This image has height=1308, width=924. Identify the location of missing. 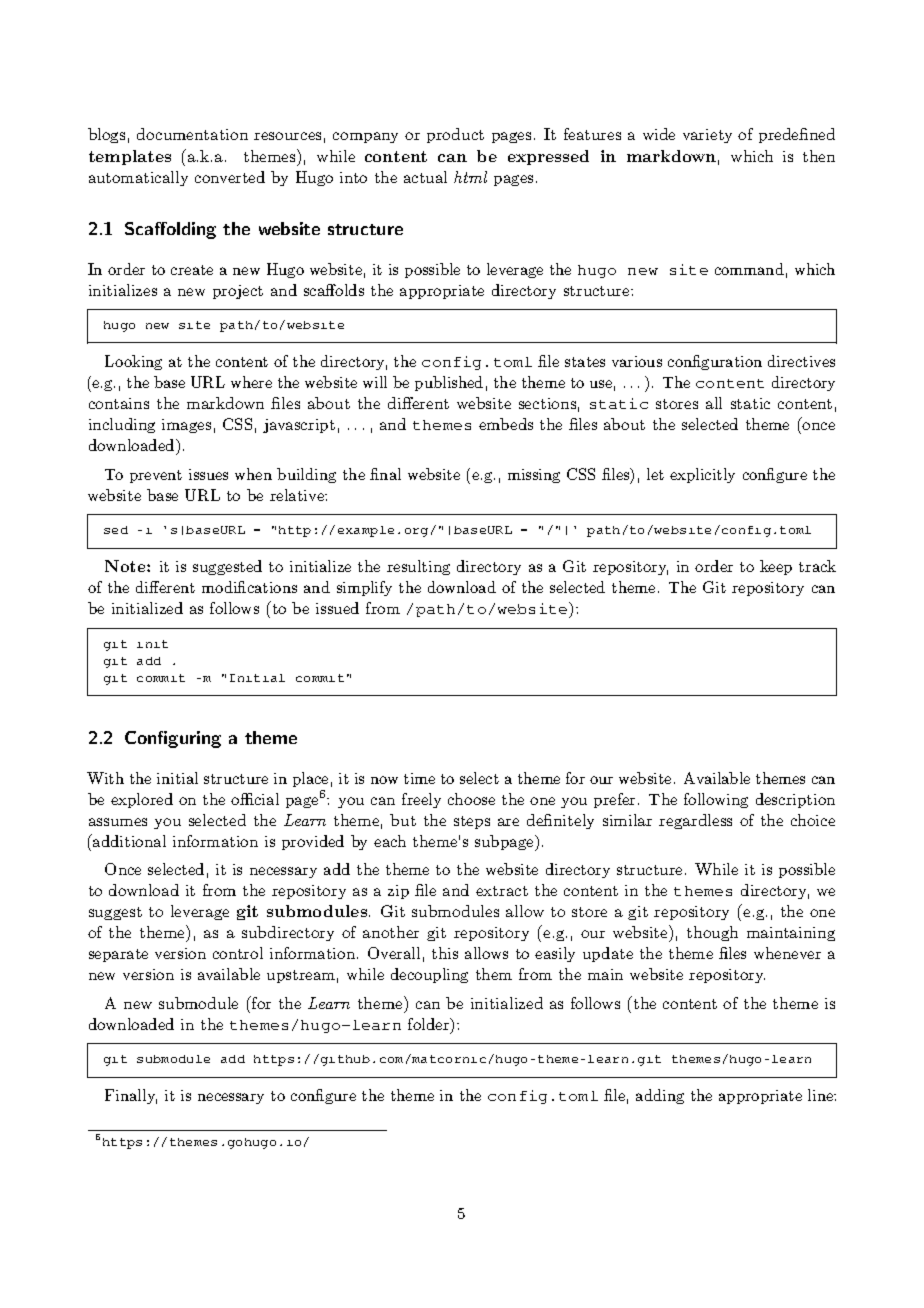
(534, 476).
